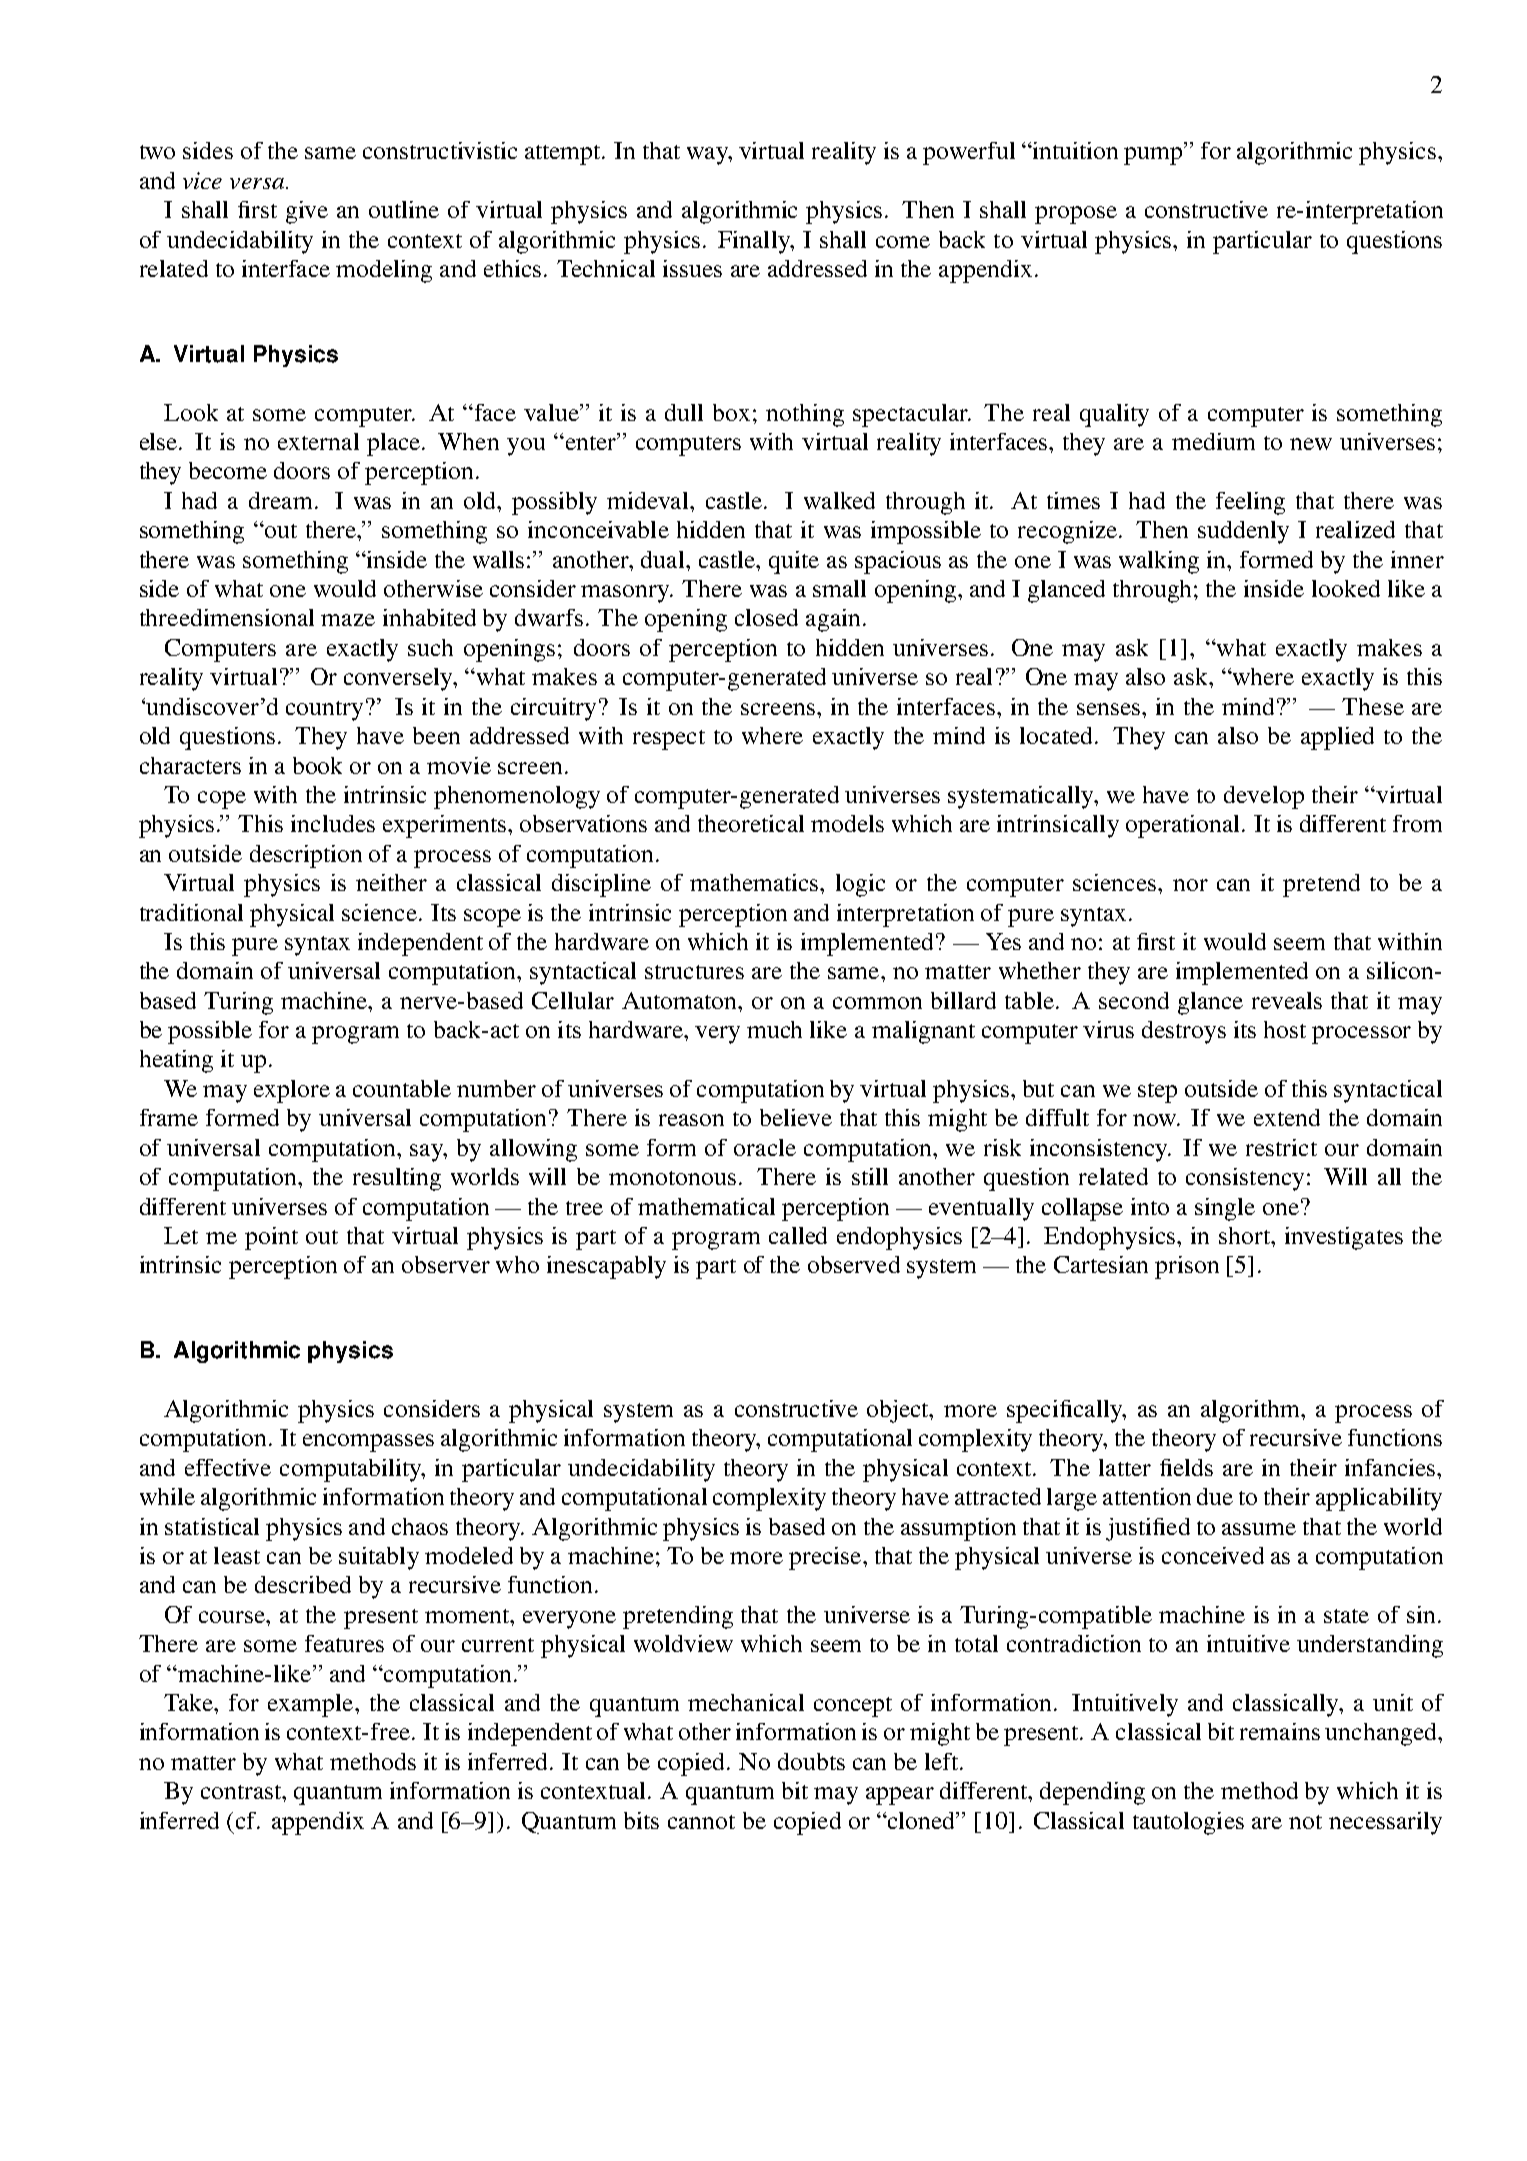  I want to click on remains, so click(1280, 1731).
